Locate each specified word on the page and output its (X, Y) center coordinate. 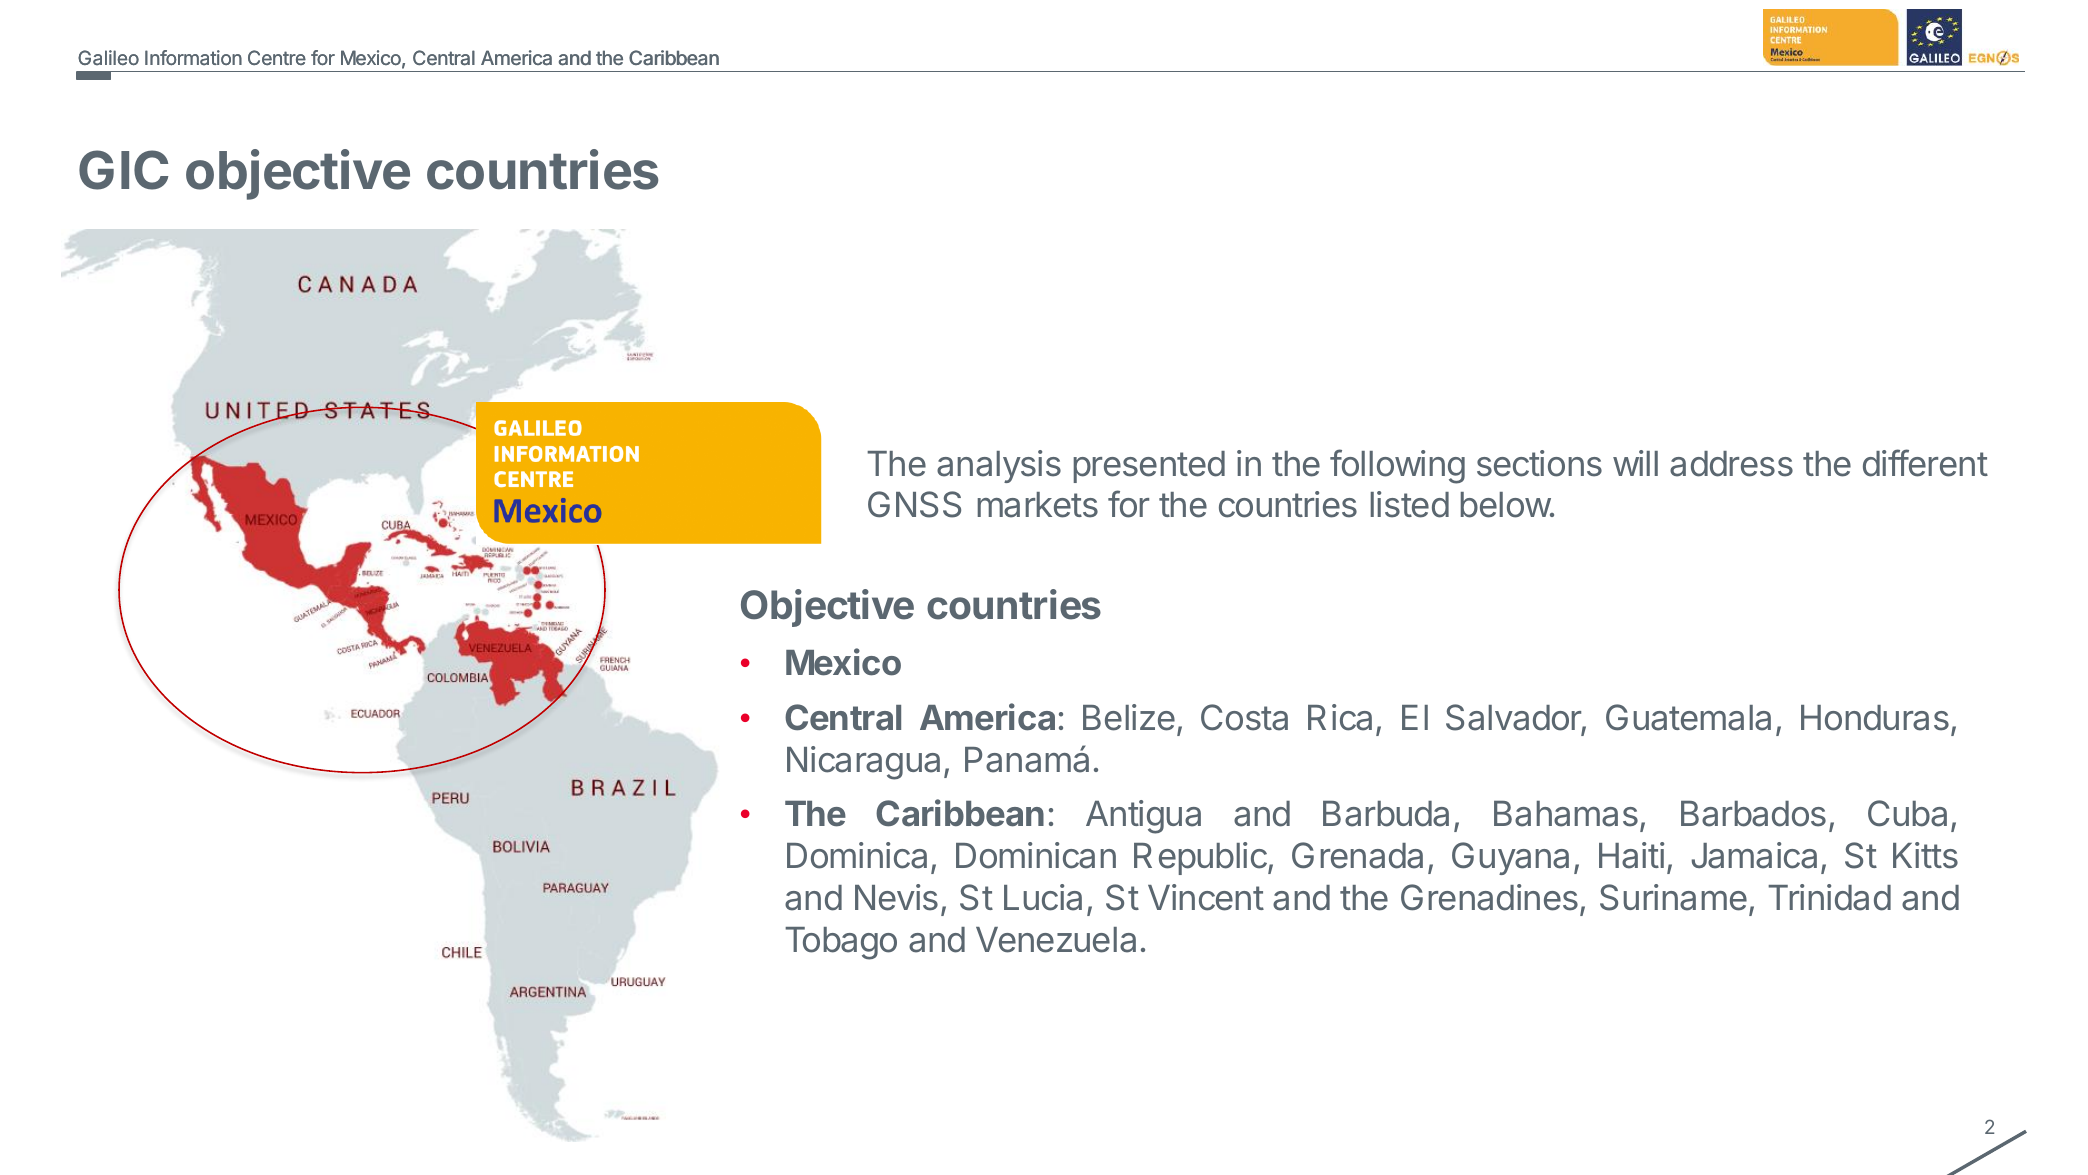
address (1731, 464)
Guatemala (1688, 717)
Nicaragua (863, 763)
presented (1149, 467)
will (1635, 463)
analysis (999, 466)
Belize (1129, 717)
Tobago (841, 943)
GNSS (914, 504)
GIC (123, 170)
